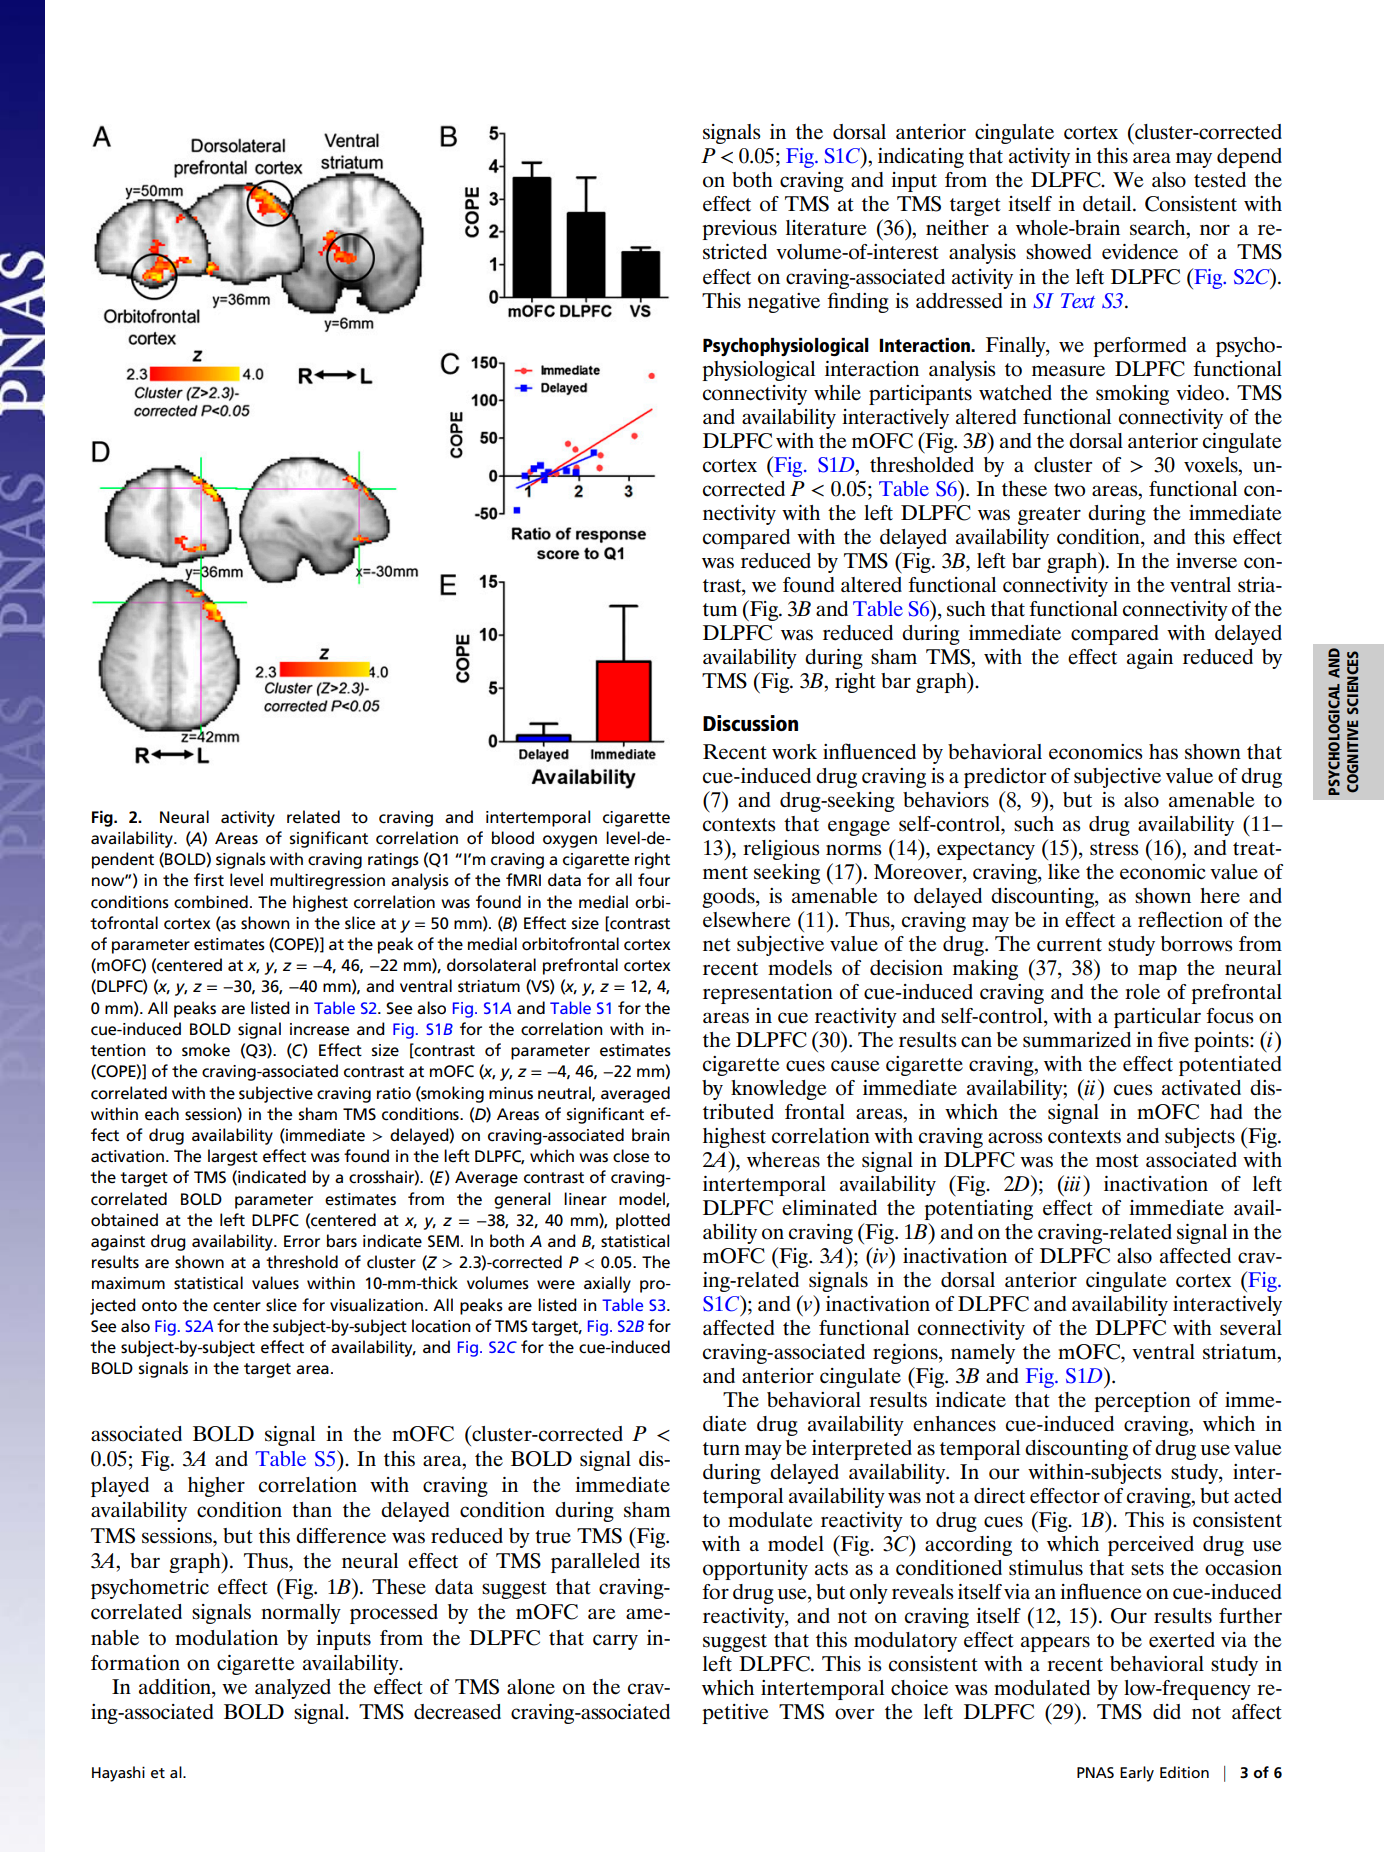  What do you see at coordinates (717, 945) in the screenshot?
I see `net` at bounding box center [717, 945].
